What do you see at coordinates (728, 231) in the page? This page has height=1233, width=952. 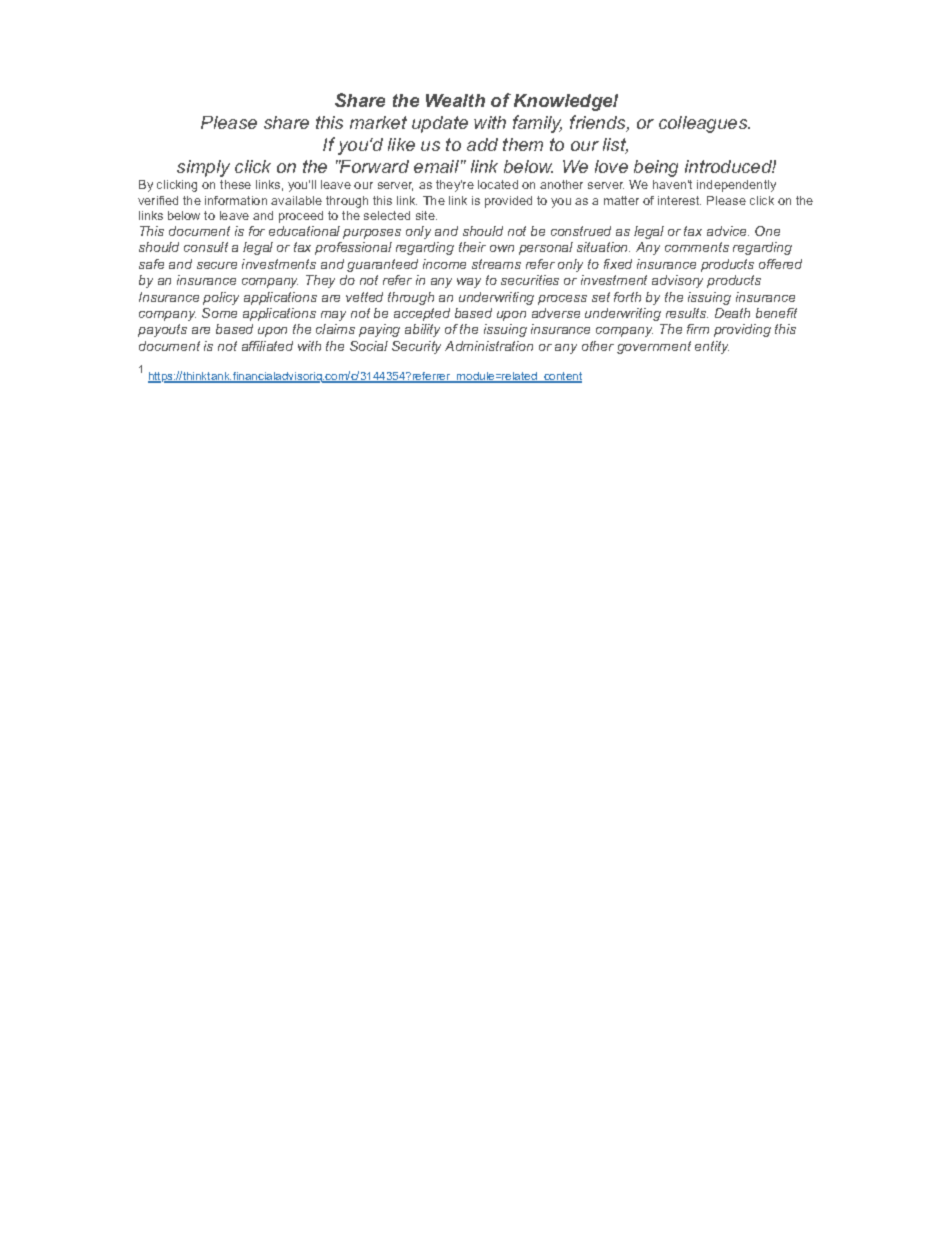 I see `advice` at bounding box center [728, 231].
